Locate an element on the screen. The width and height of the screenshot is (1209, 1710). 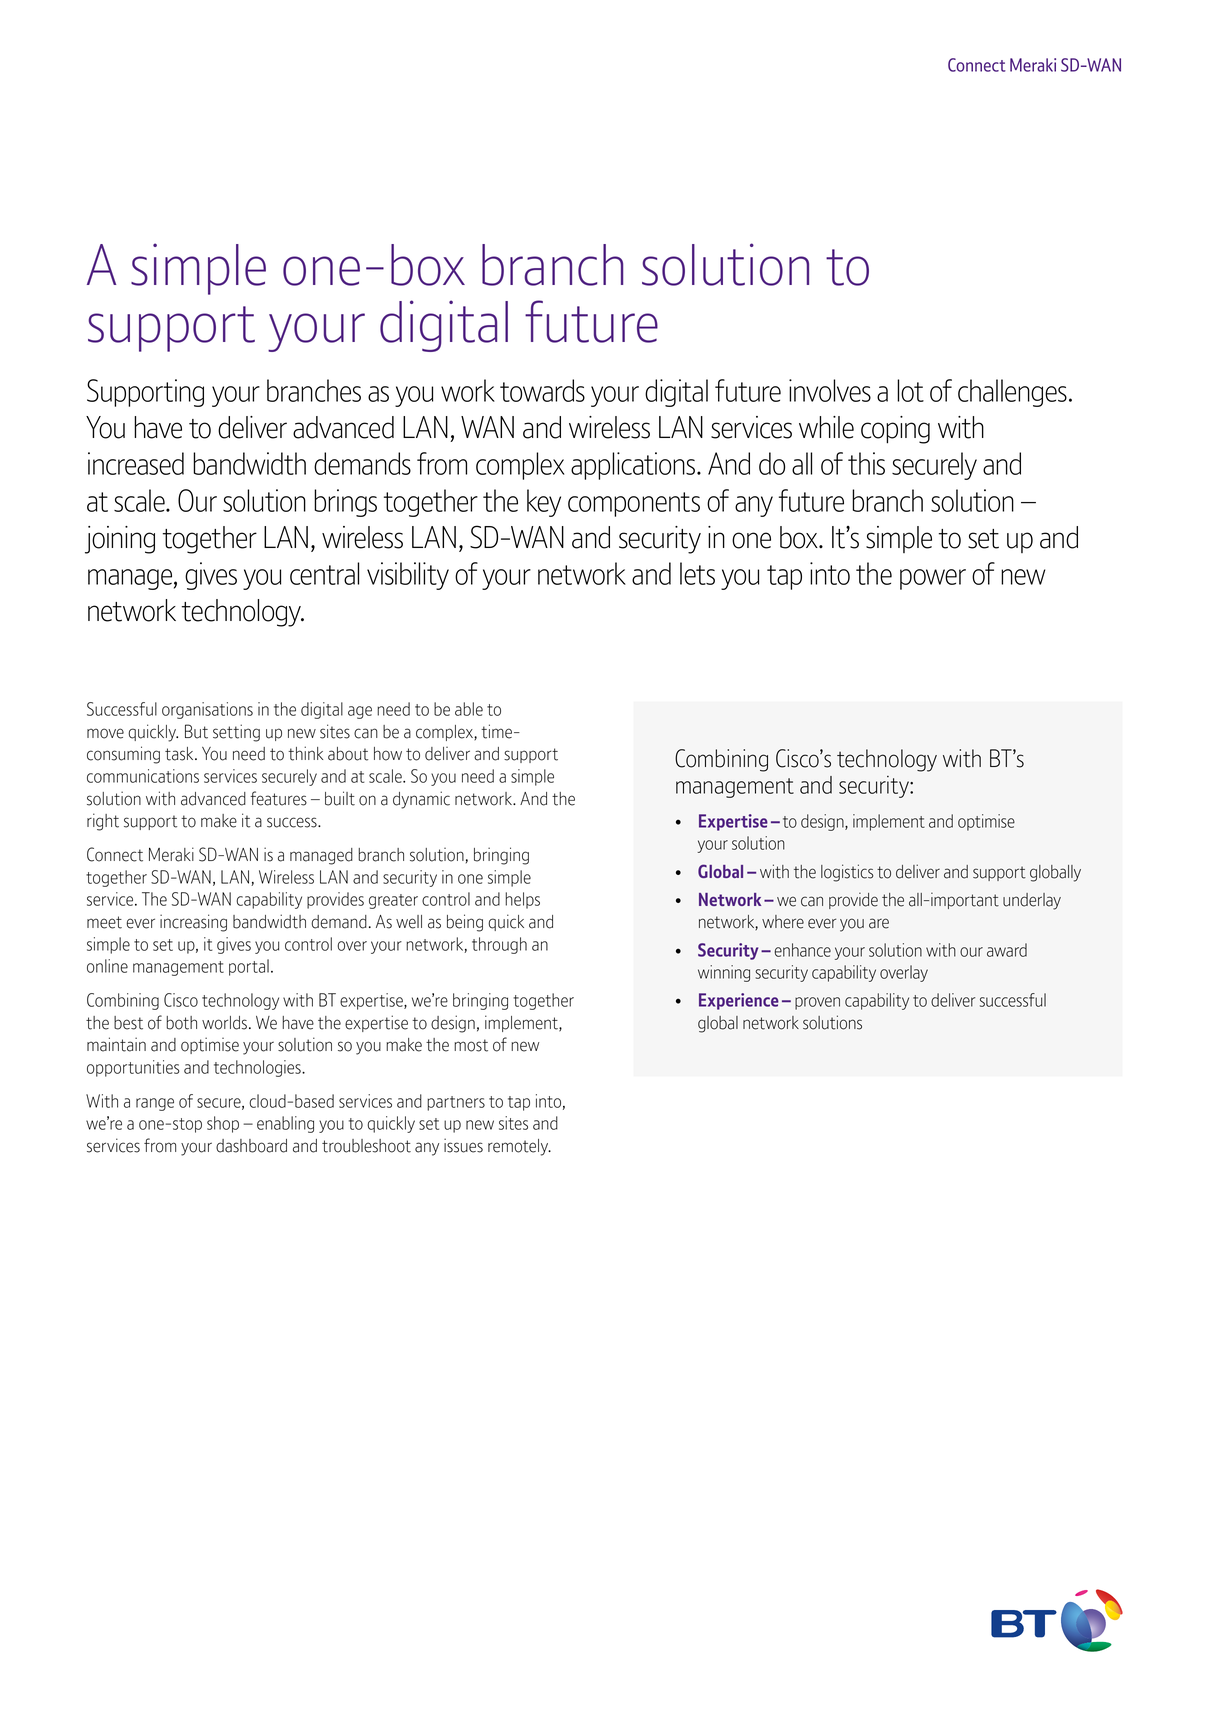
dynamic is located at coordinates (421, 800).
